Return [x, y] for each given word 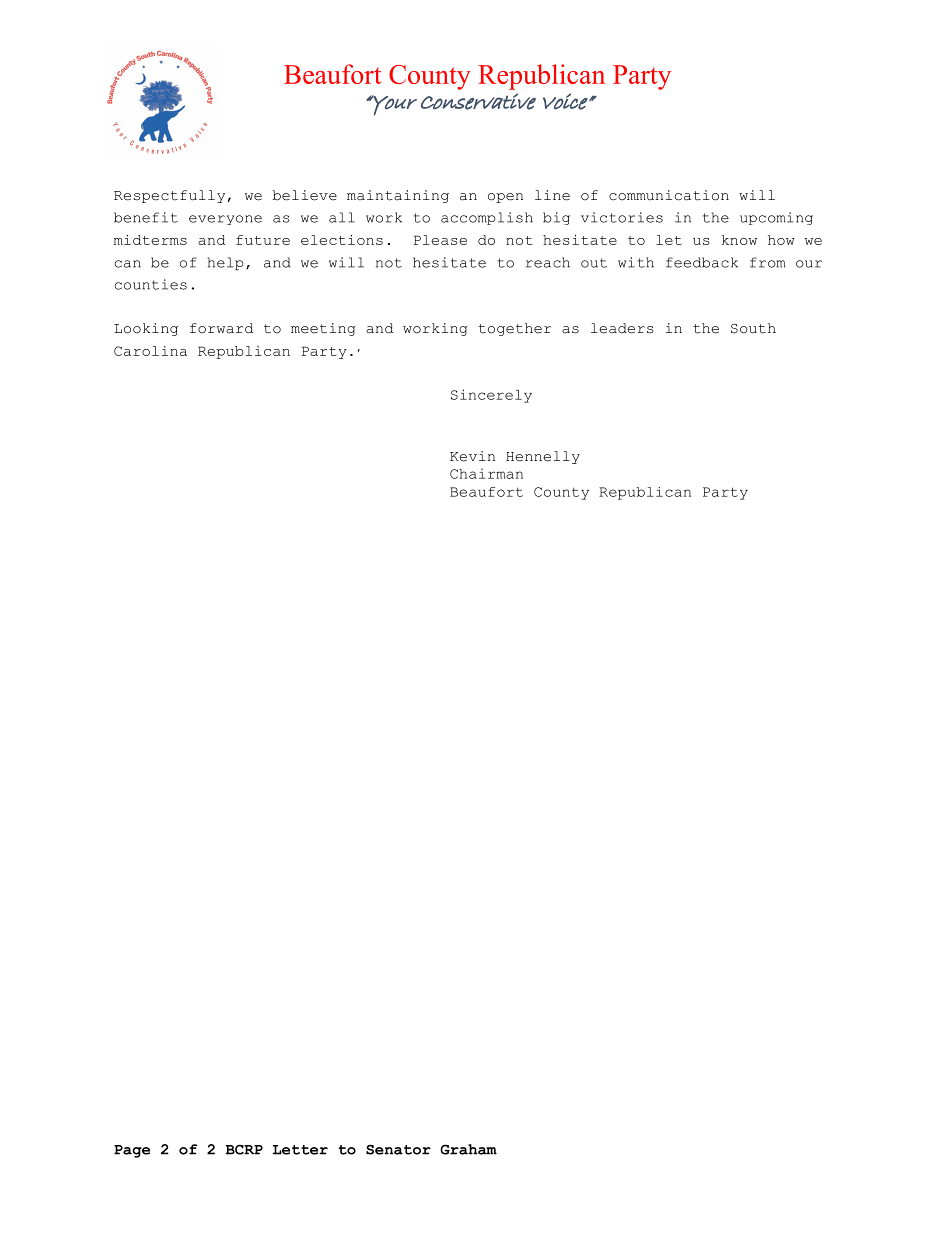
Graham [468, 1149]
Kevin [472, 456]
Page [132, 1151]
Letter [300, 1150]
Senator [398, 1149]
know [739, 240]
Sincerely [491, 396]
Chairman [486, 473]
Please [440, 240]
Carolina [150, 351]
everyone [225, 220]
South [753, 328]
